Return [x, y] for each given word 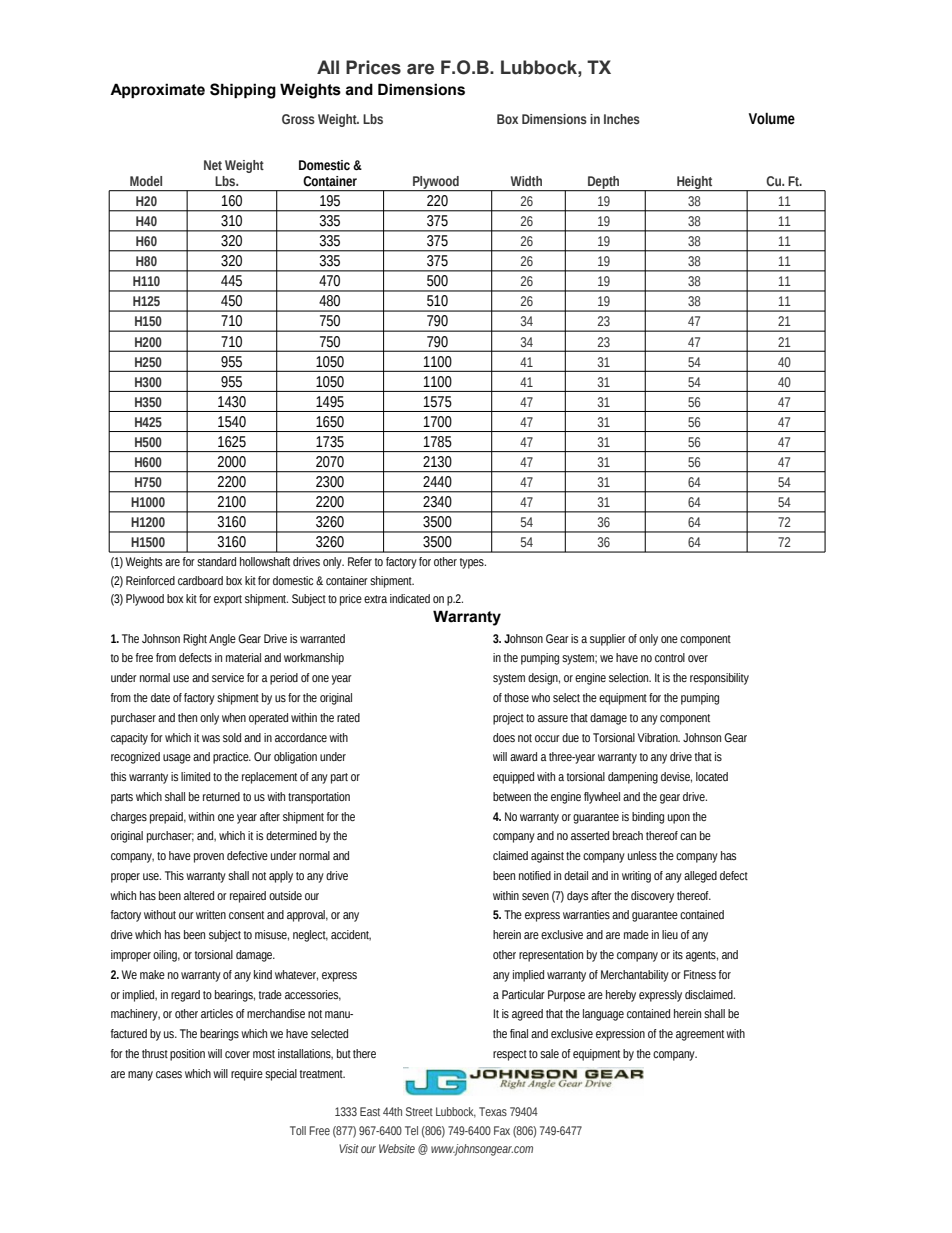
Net [213, 165]
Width [526, 181]
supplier [608, 640]
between [512, 796]
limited [195, 776]
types [473, 563]
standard [216, 561]
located [712, 776]
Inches [622, 119]
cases [169, 1074]
